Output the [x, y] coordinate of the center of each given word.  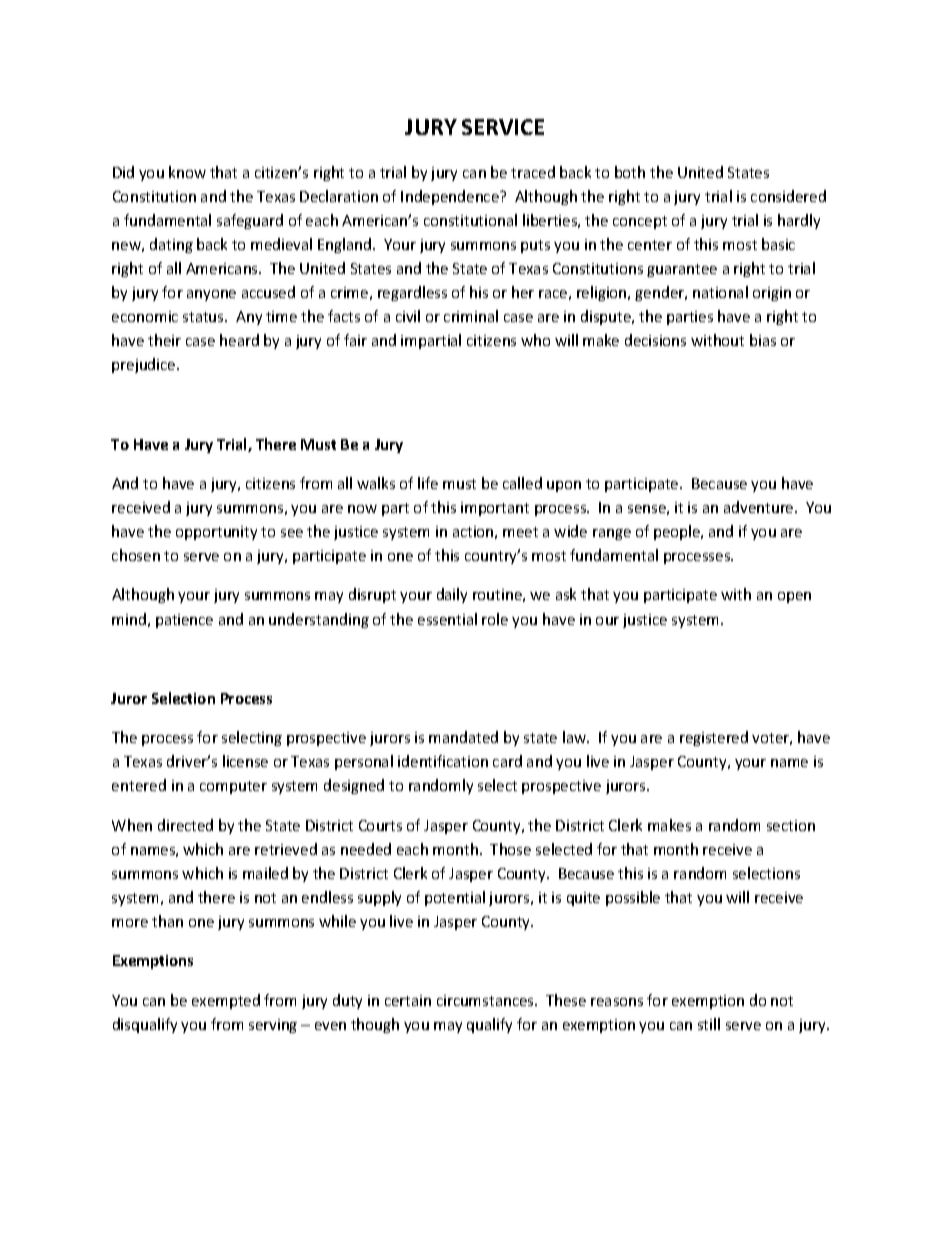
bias [763, 340]
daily [452, 595]
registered [714, 738]
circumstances [486, 1000]
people [678, 532]
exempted [226, 1001]
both [630, 172]
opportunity [216, 533]
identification [443, 761]
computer [233, 787]
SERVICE [503, 127]
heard [239, 340]
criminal [471, 316]
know [187, 172]
